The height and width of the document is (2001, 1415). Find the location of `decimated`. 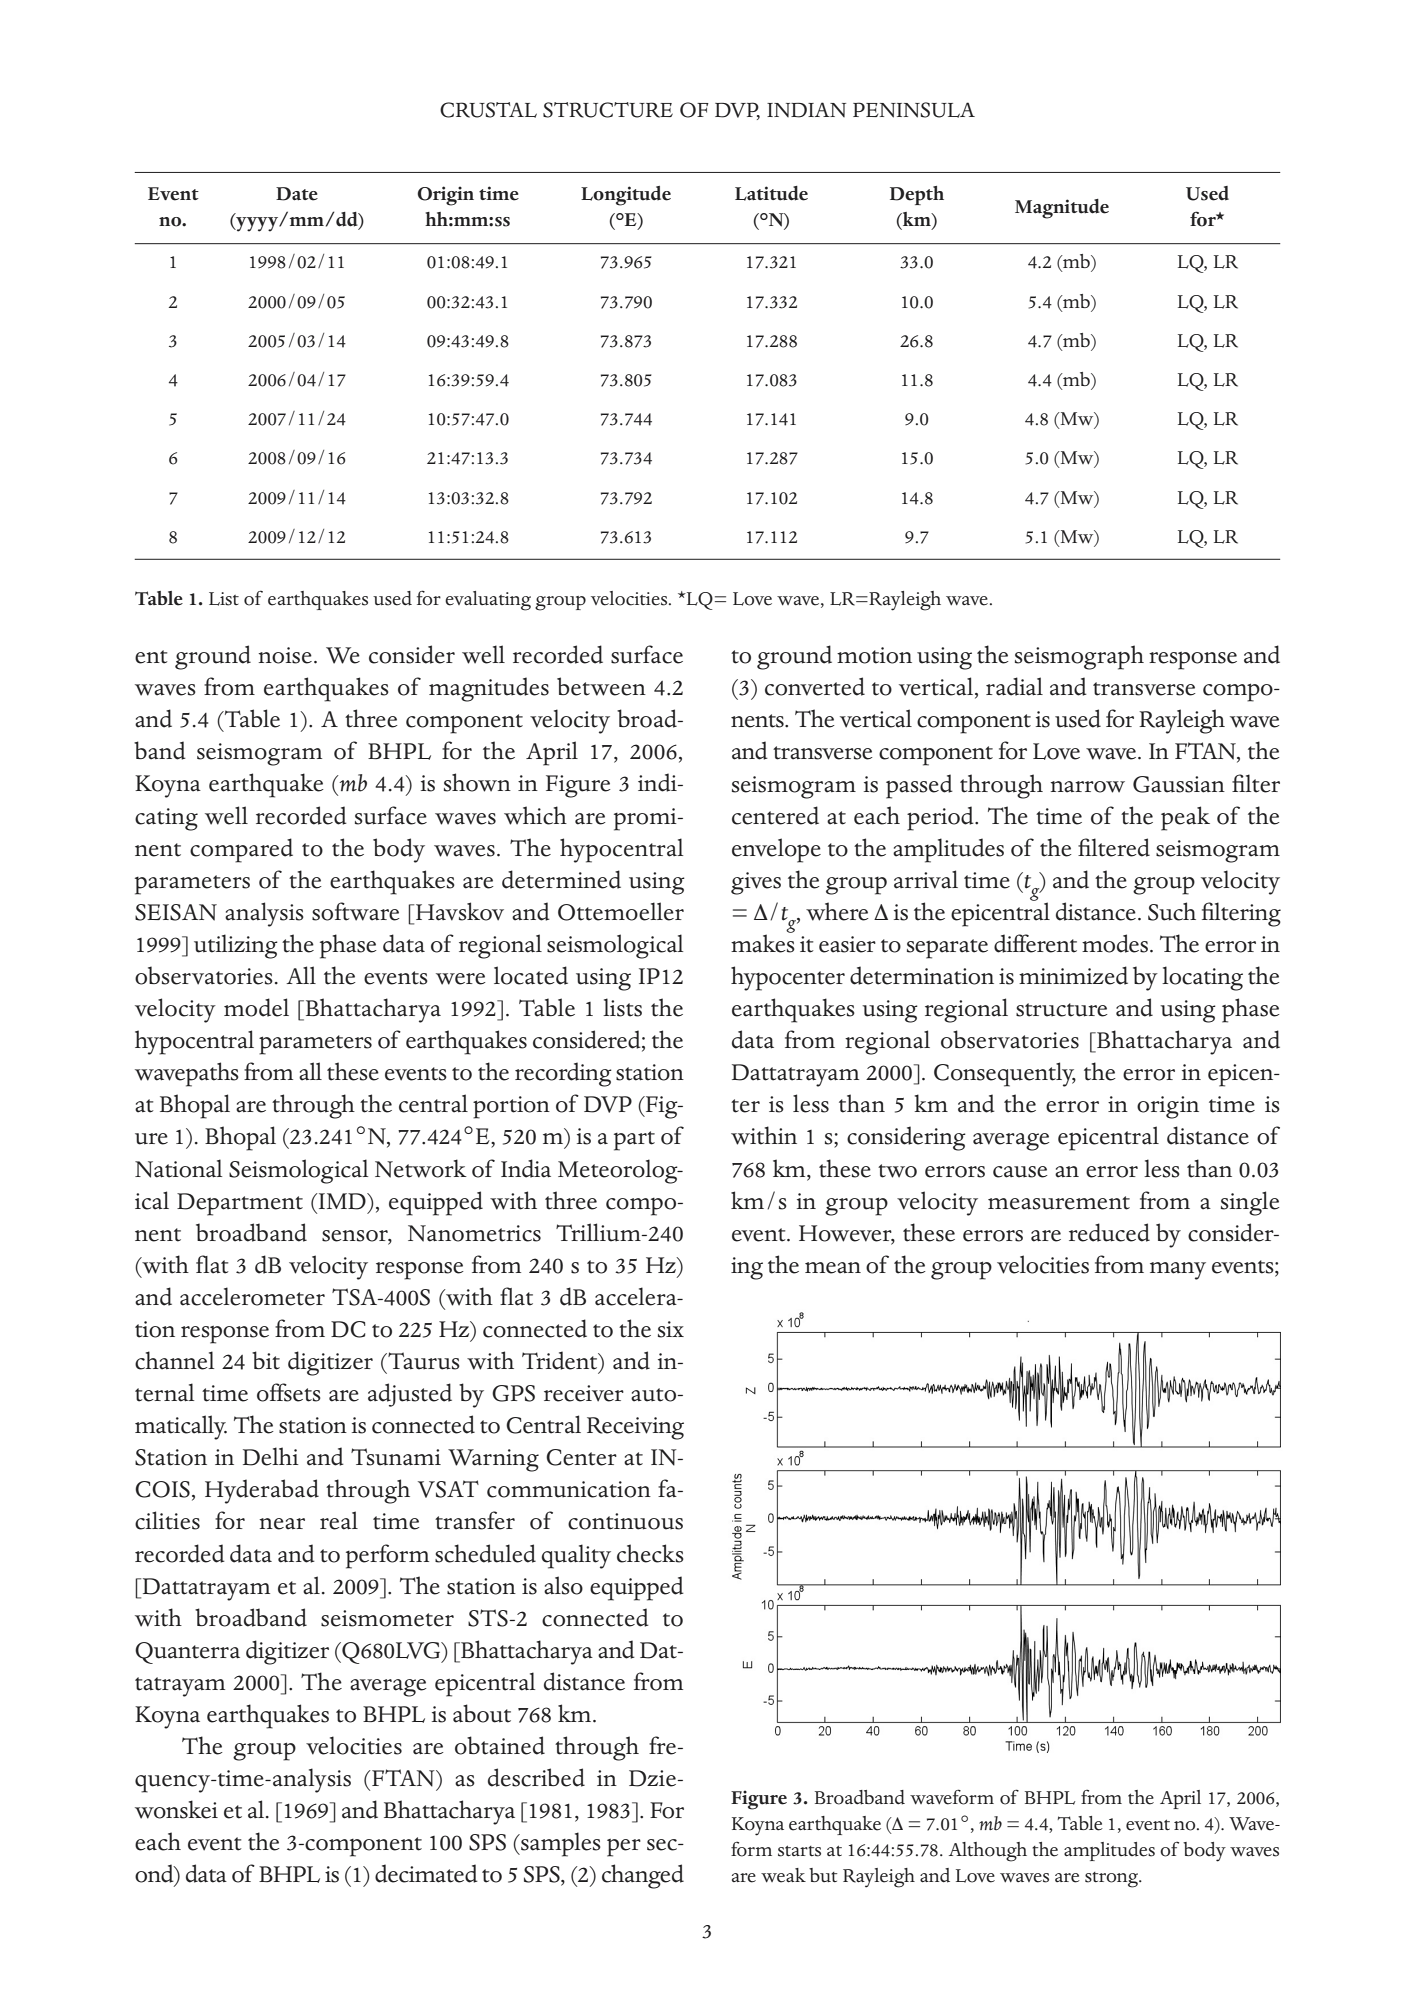

decimated is located at coordinates (426, 1873).
